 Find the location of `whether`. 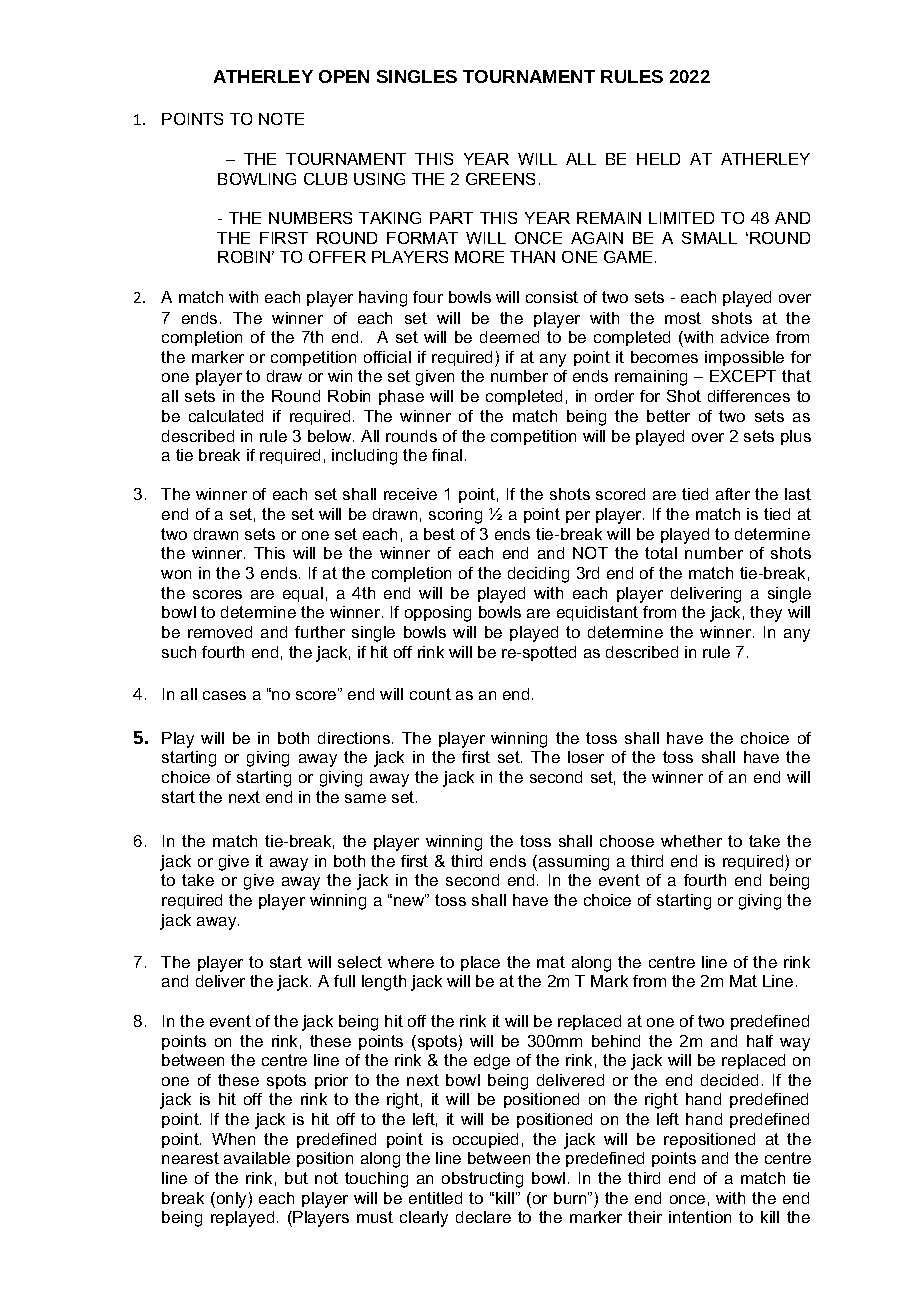

whether is located at coordinates (691, 841).
